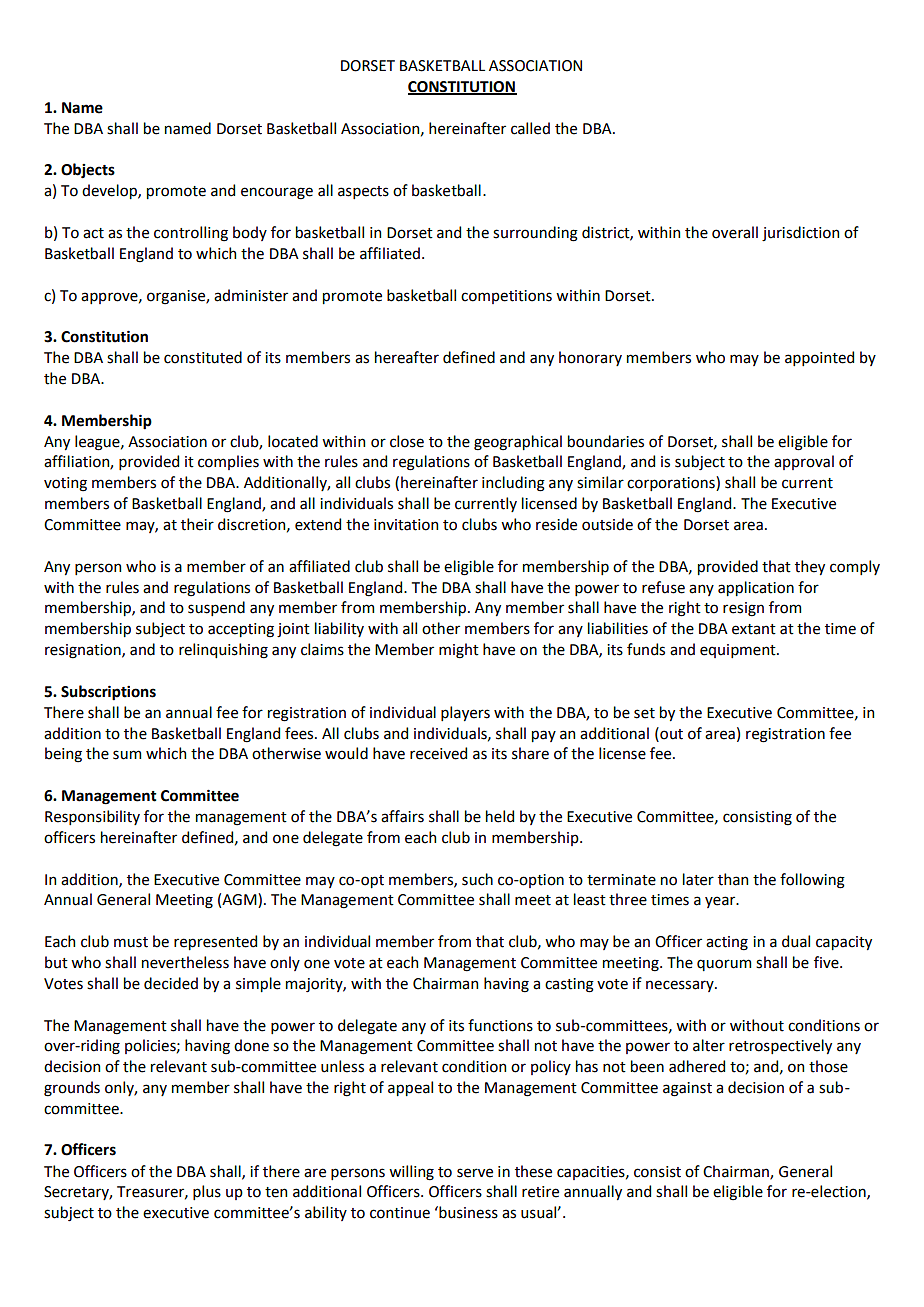 This screenshot has width=924, height=1307. Describe the element at coordinates (110, 191) in the screenshot. I see `develop` at that location.
